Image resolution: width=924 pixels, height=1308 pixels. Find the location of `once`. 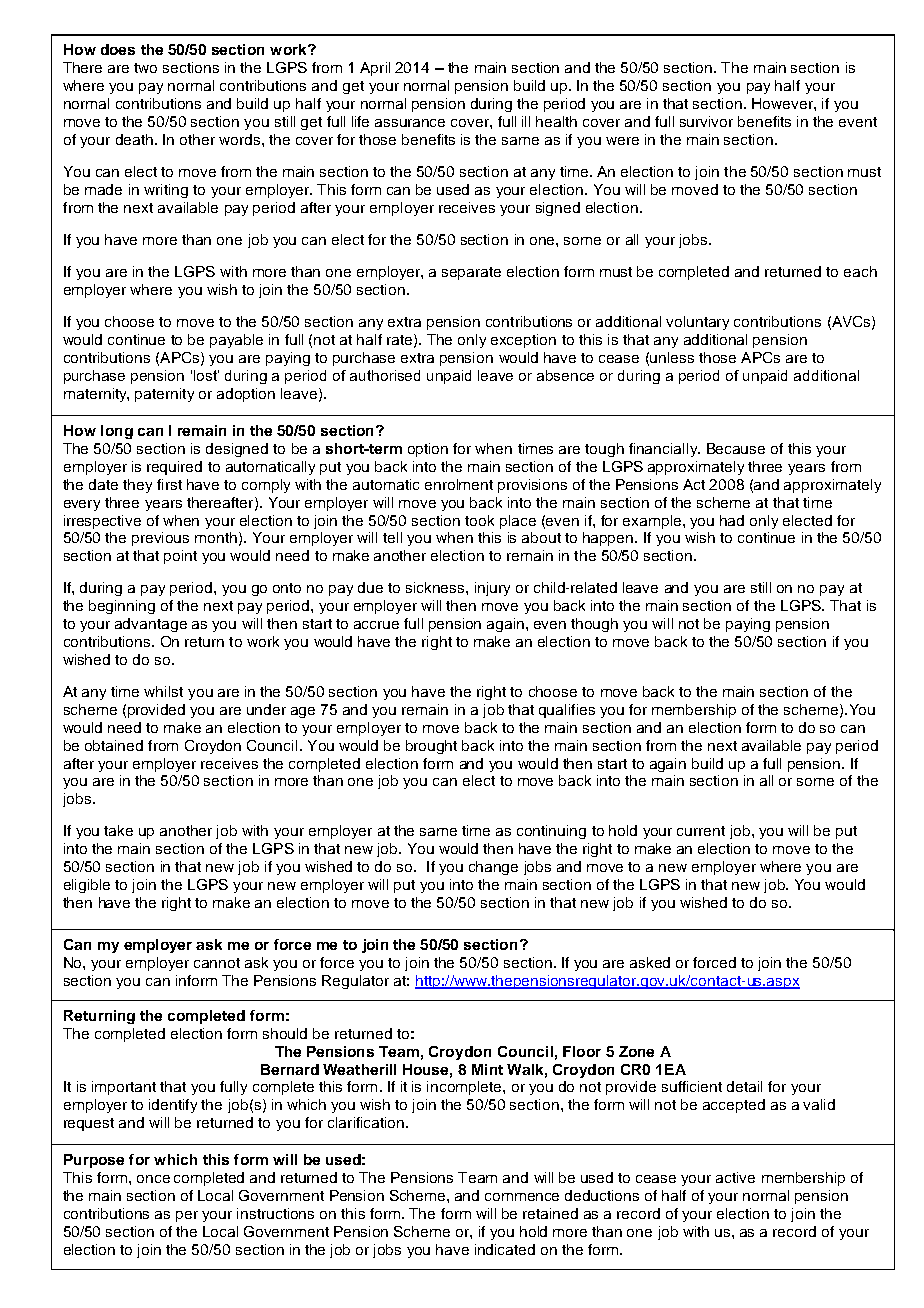

once is located at coordinates (153, 1179).
